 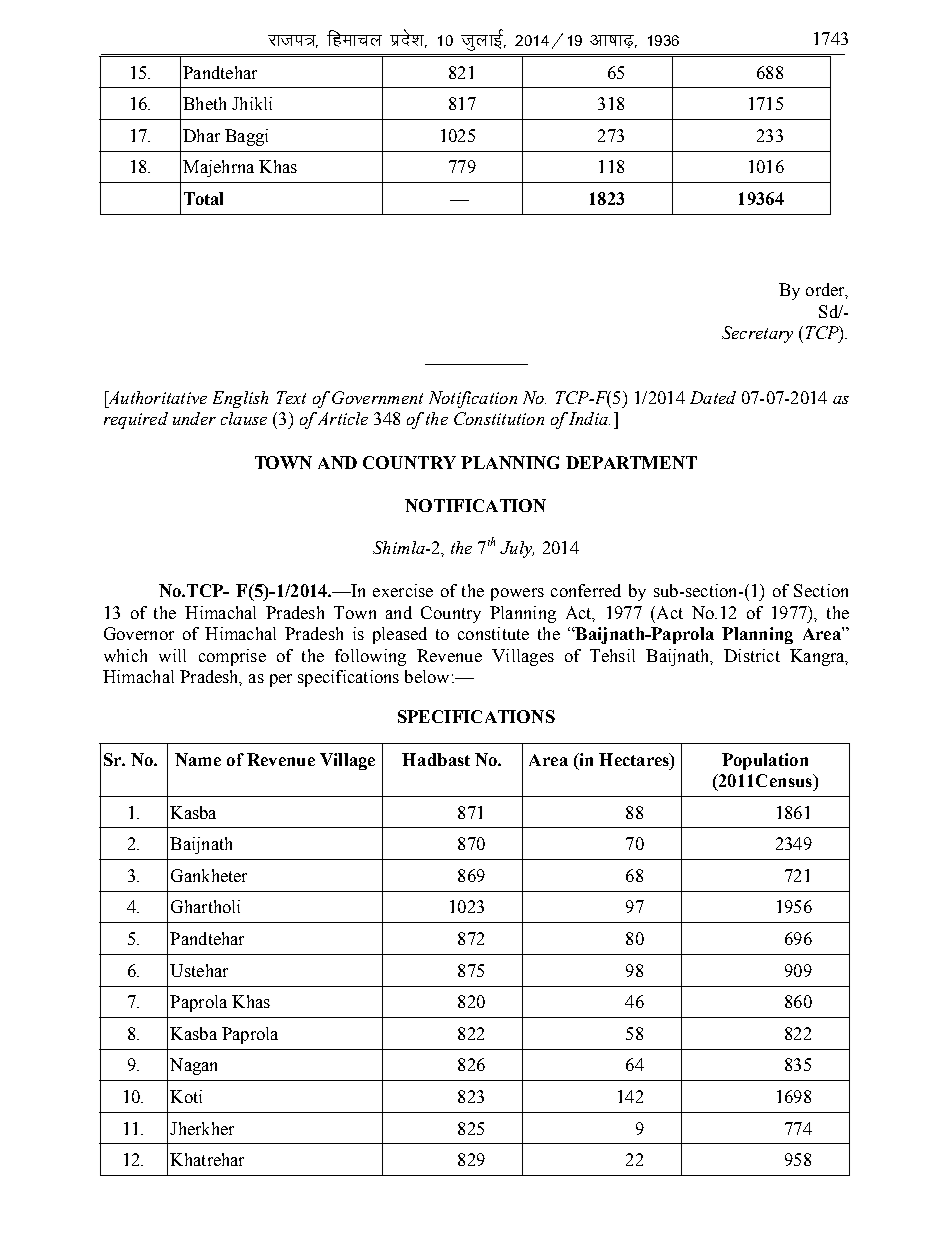 I want to click on conferred, so click(x=586, y=590).
